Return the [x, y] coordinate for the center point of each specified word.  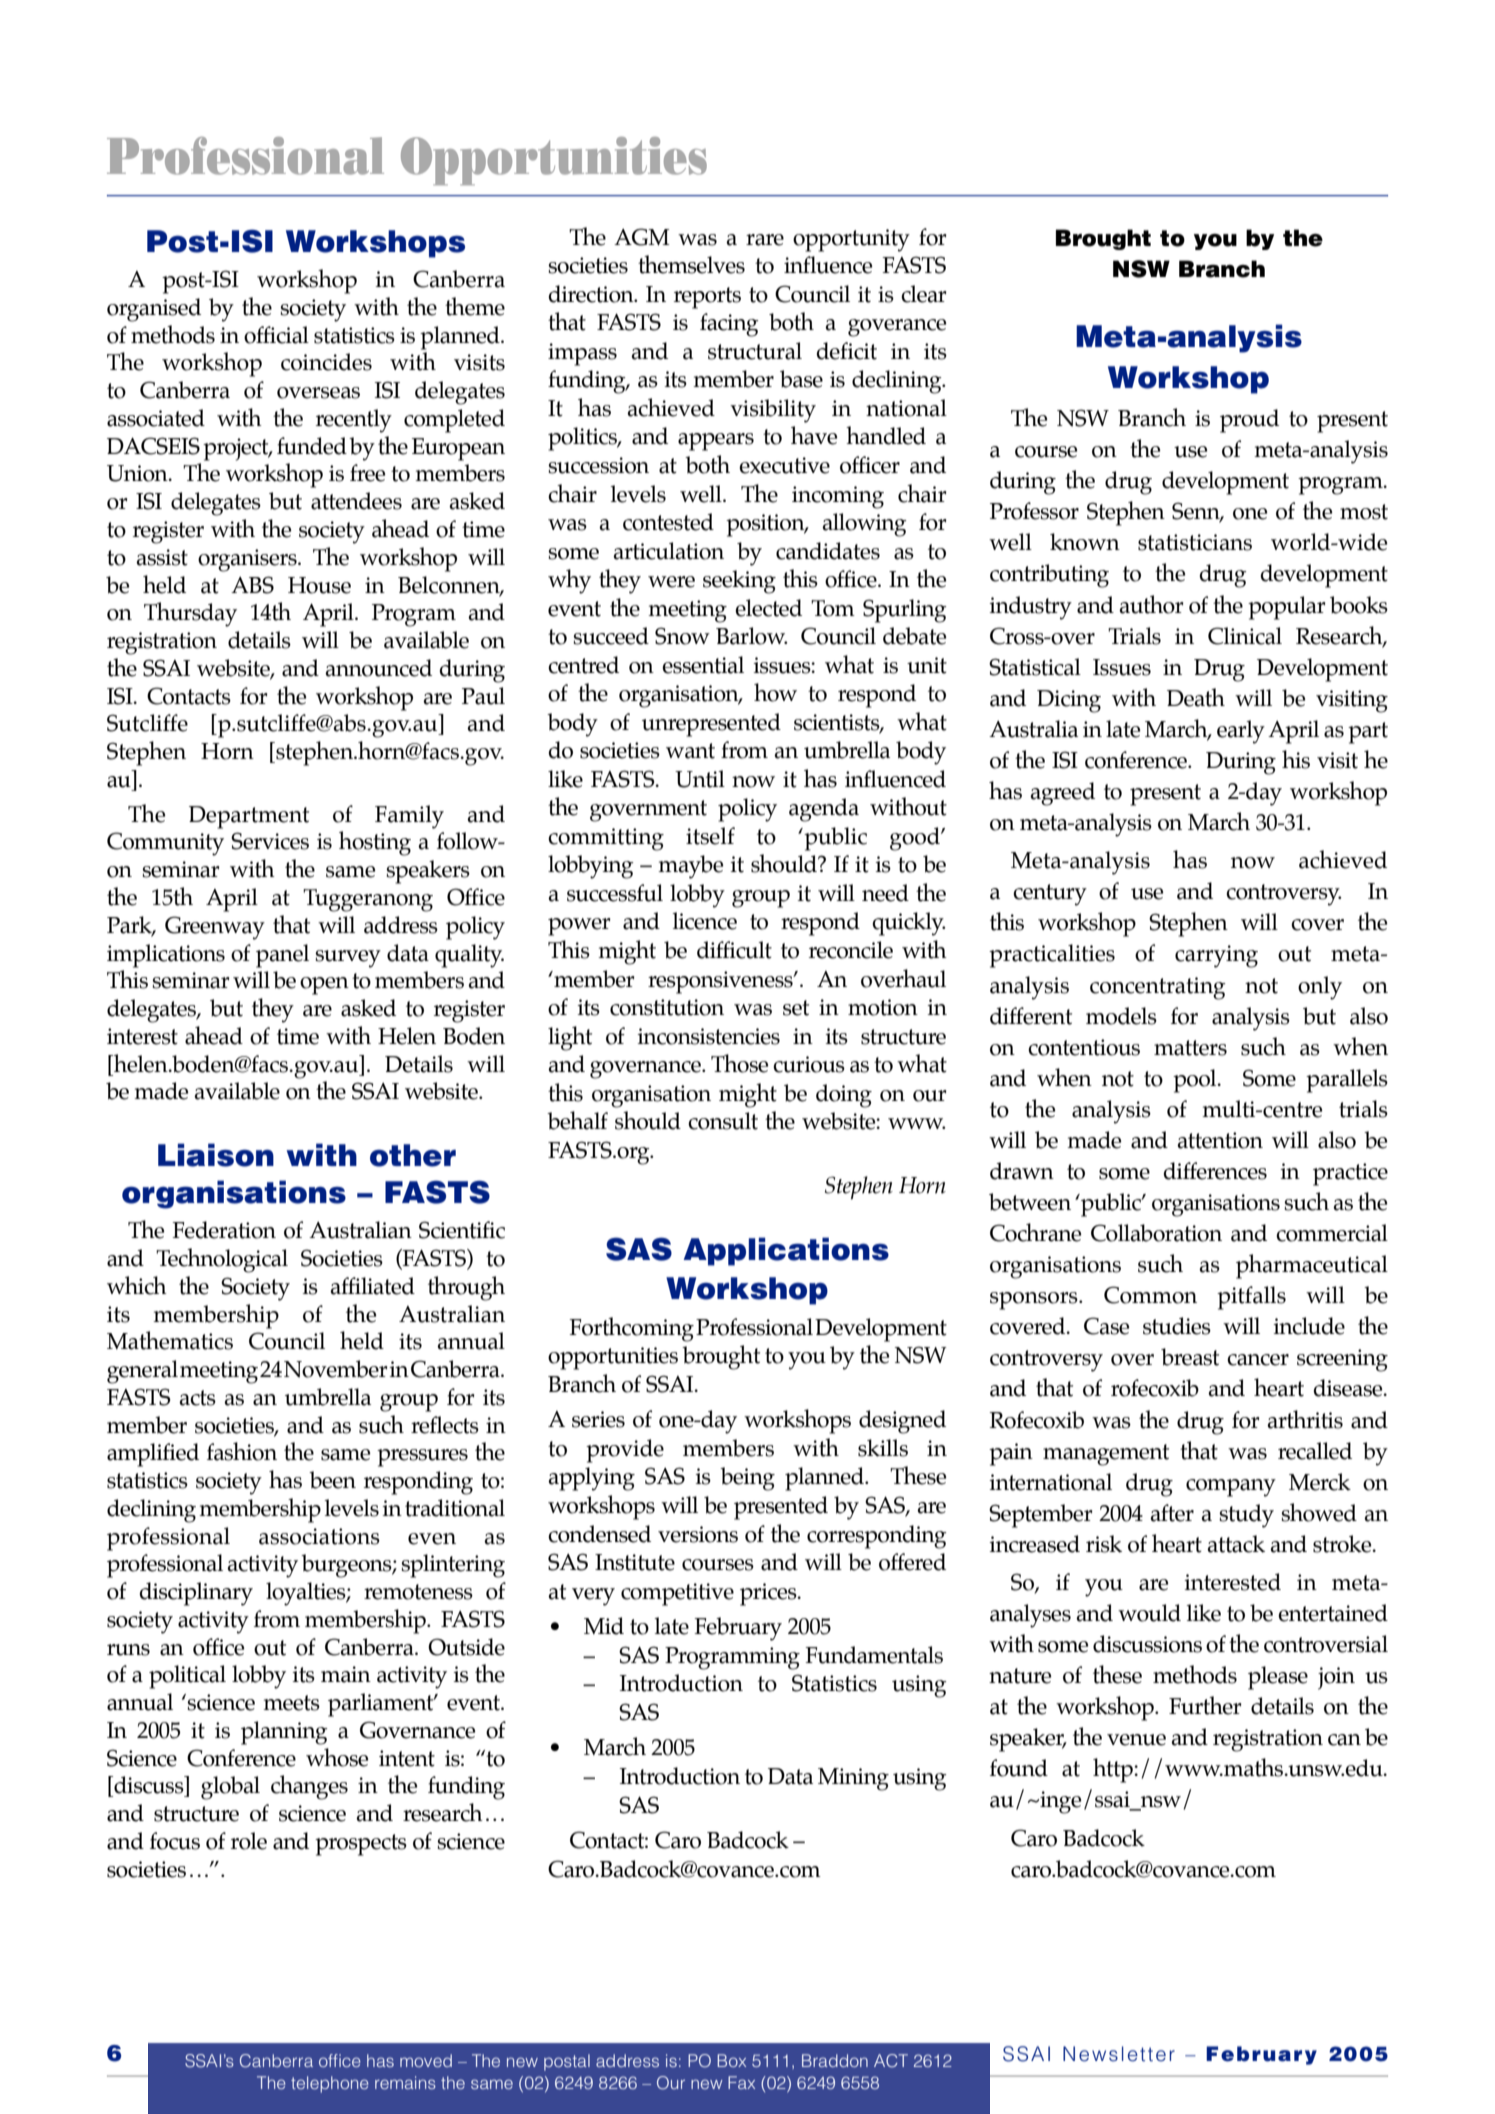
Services [270, 841]
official [276, 335]
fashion [242, 1451]
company [1231, 1488]
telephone [330, 2084]
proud [1249, 421]
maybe [690, 867]
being [747, 1479]
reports [707, 298]
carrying [1216, 956]
